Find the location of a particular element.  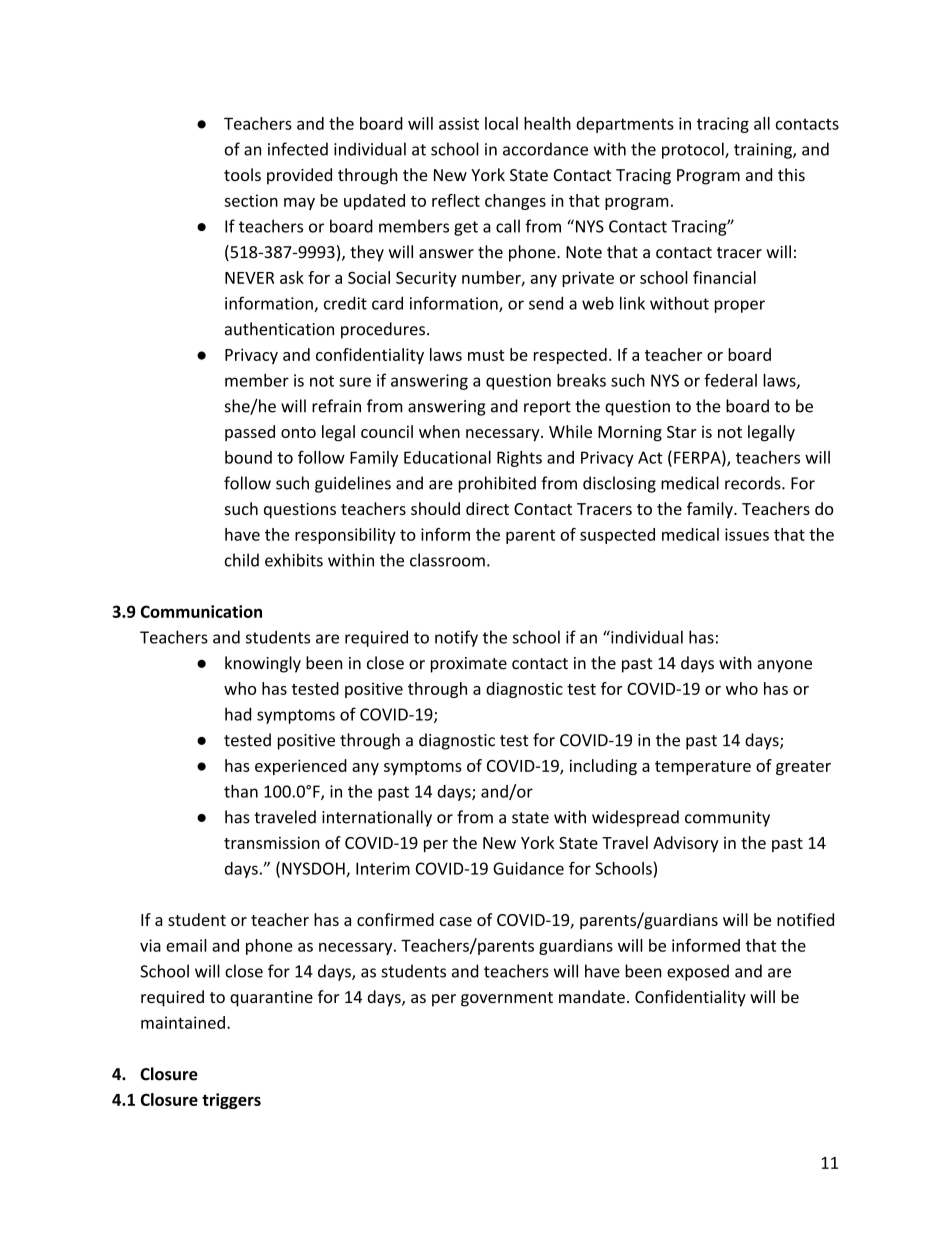

triggers is located at coordinates (231, 1101).
